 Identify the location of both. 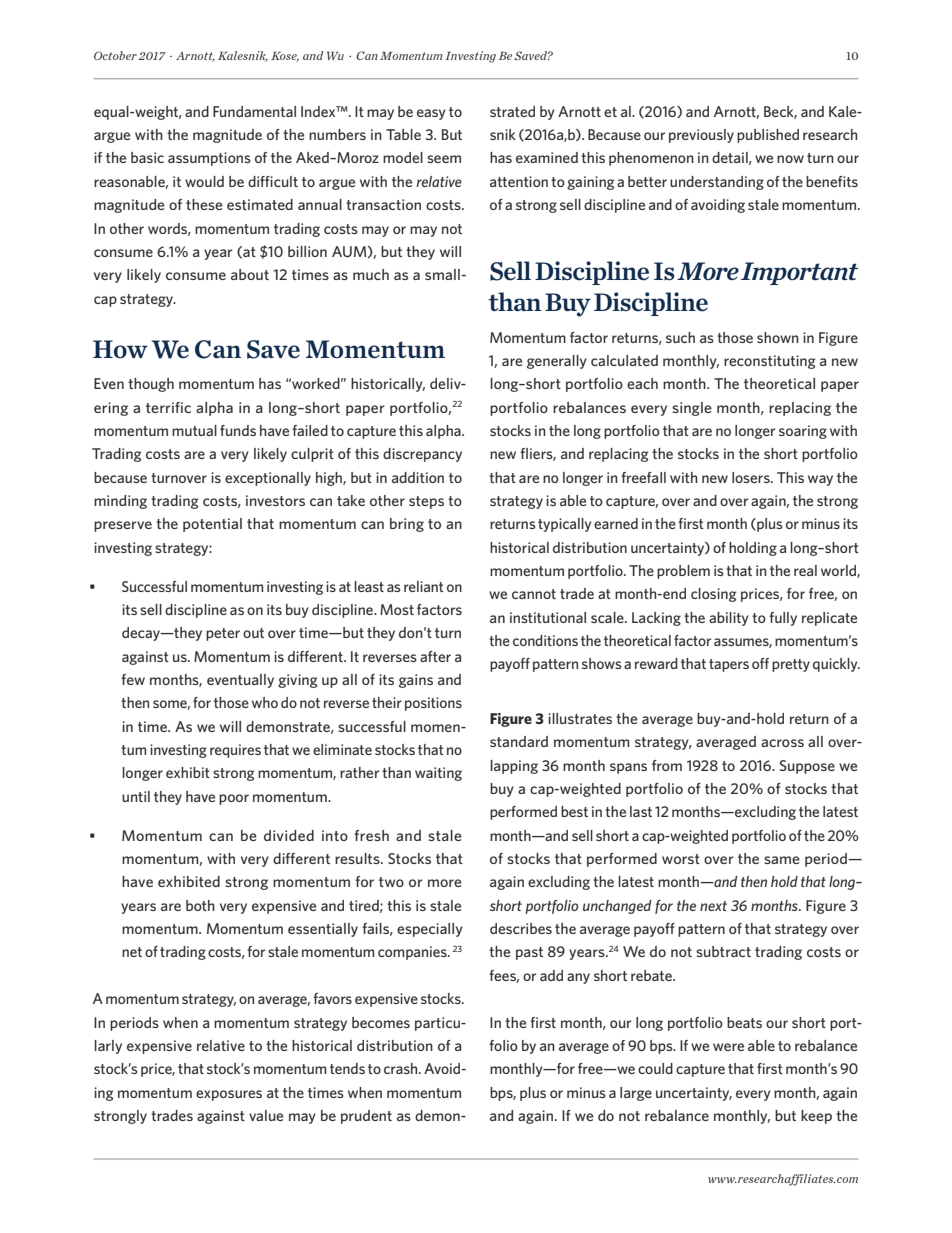
(200, 905).
